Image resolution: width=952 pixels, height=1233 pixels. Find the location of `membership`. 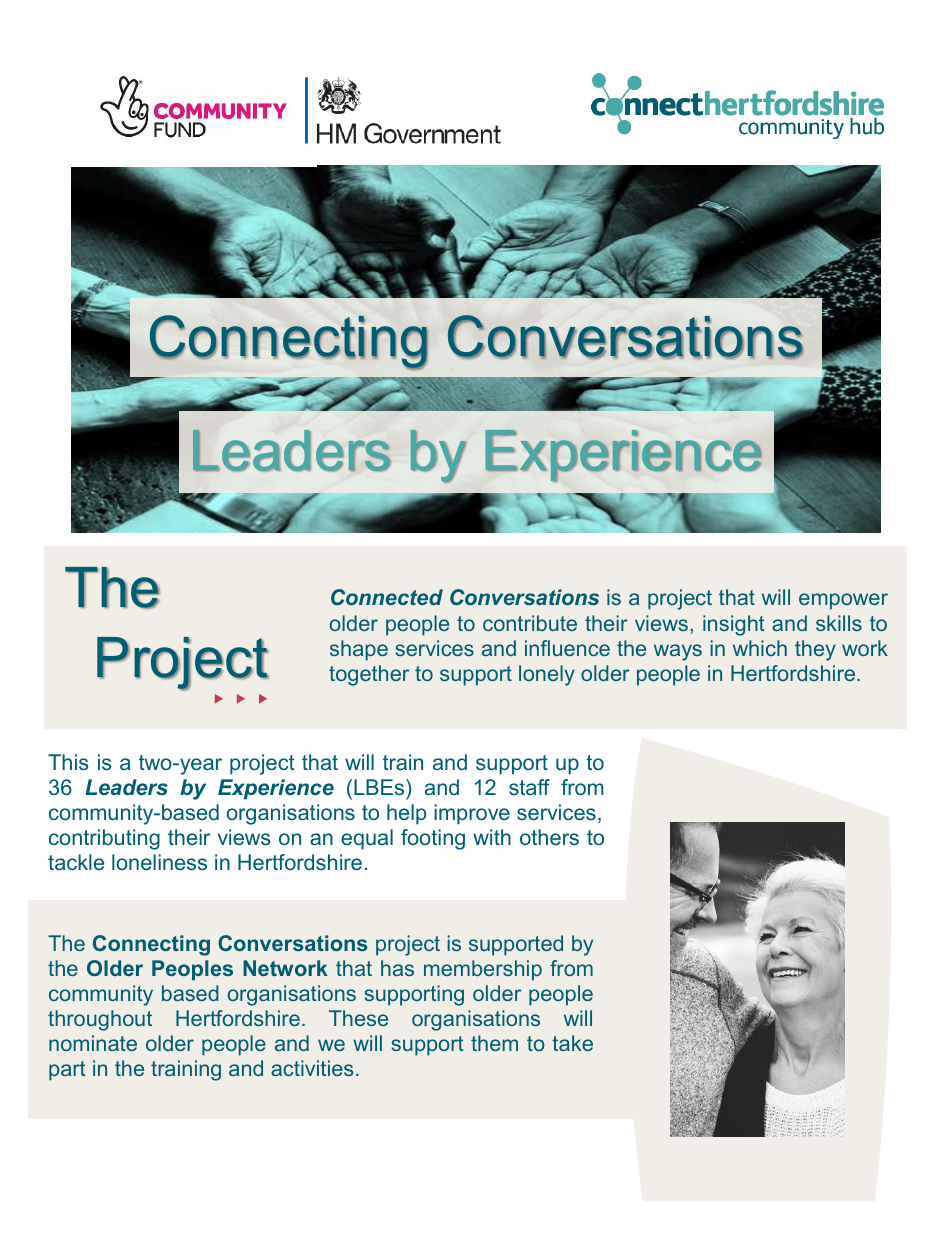

membership is located at coordinates (483, 970).
